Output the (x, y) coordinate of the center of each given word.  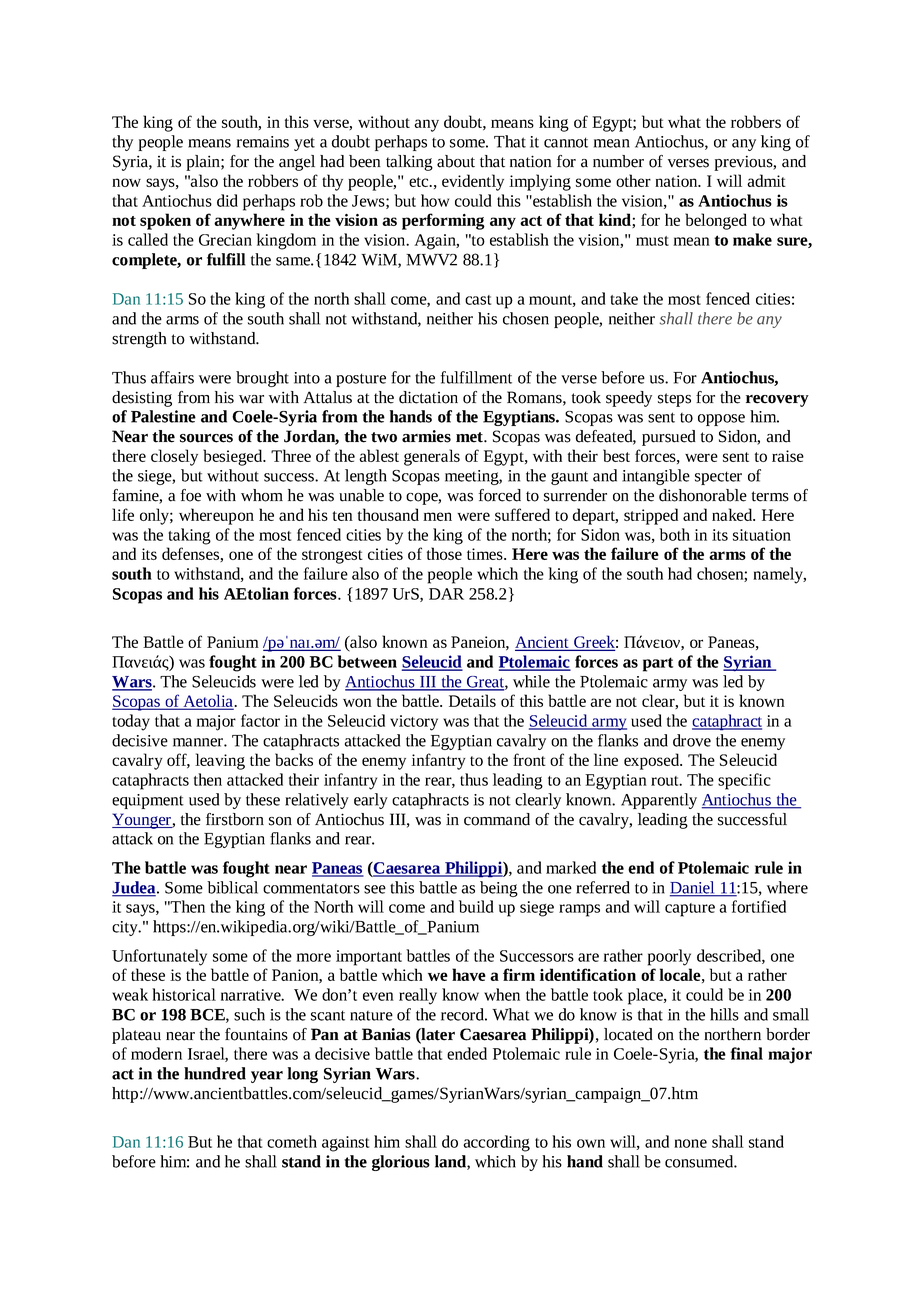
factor (260, 720)
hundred (215, 1073)
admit (766, 180)
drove (692, 740)
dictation (428, 397)
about (456, 161)
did (227, 200)
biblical (232, 887)
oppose (721, 420)
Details (472, 700)
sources (206, 438)
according (496, 1143)
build (476, 906)
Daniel (693, 888)
